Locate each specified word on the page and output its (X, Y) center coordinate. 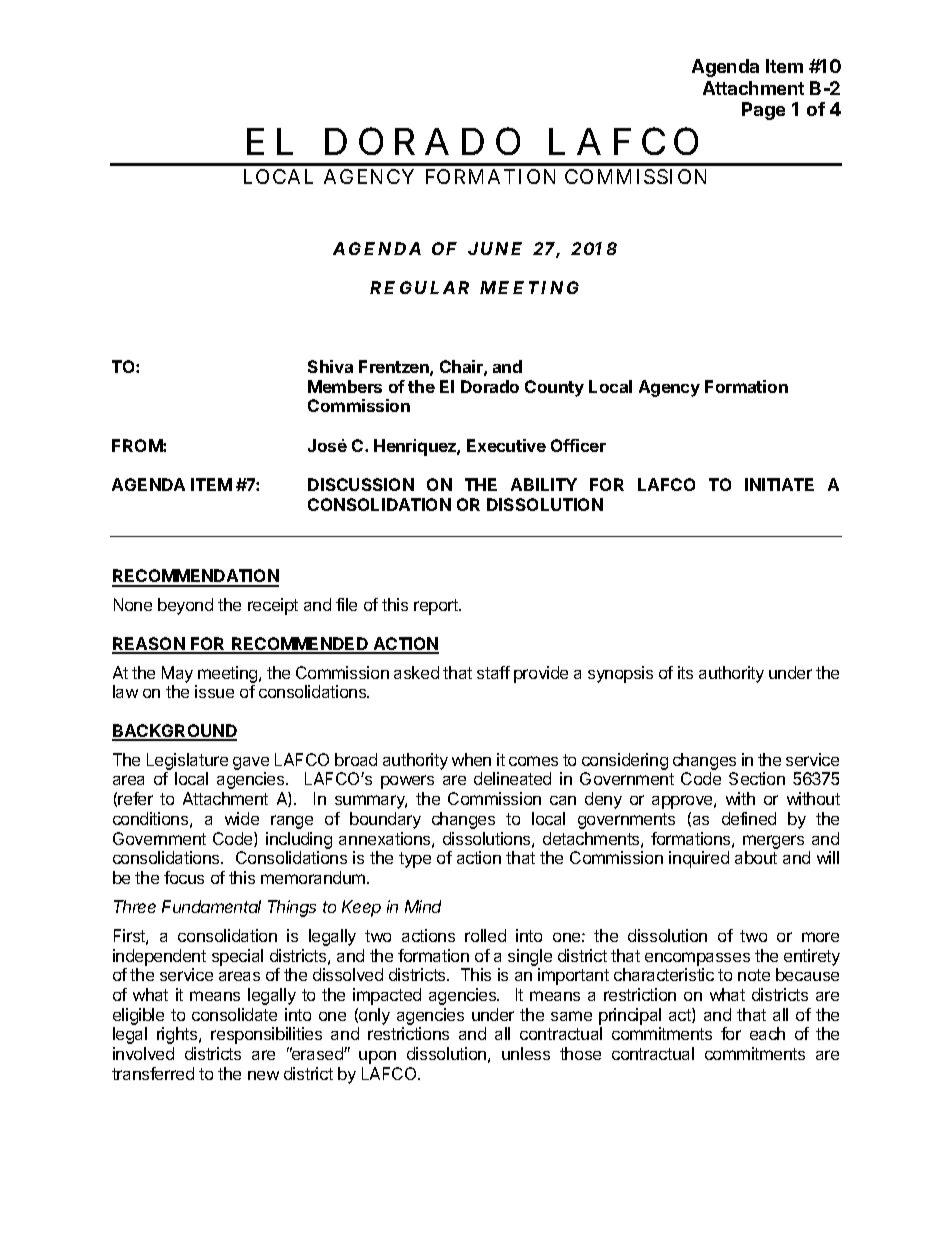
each (767, 1033)
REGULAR (419, 287)
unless (526, 1053)
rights (178, 1035)
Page (763, 111)
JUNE (495, 248)
